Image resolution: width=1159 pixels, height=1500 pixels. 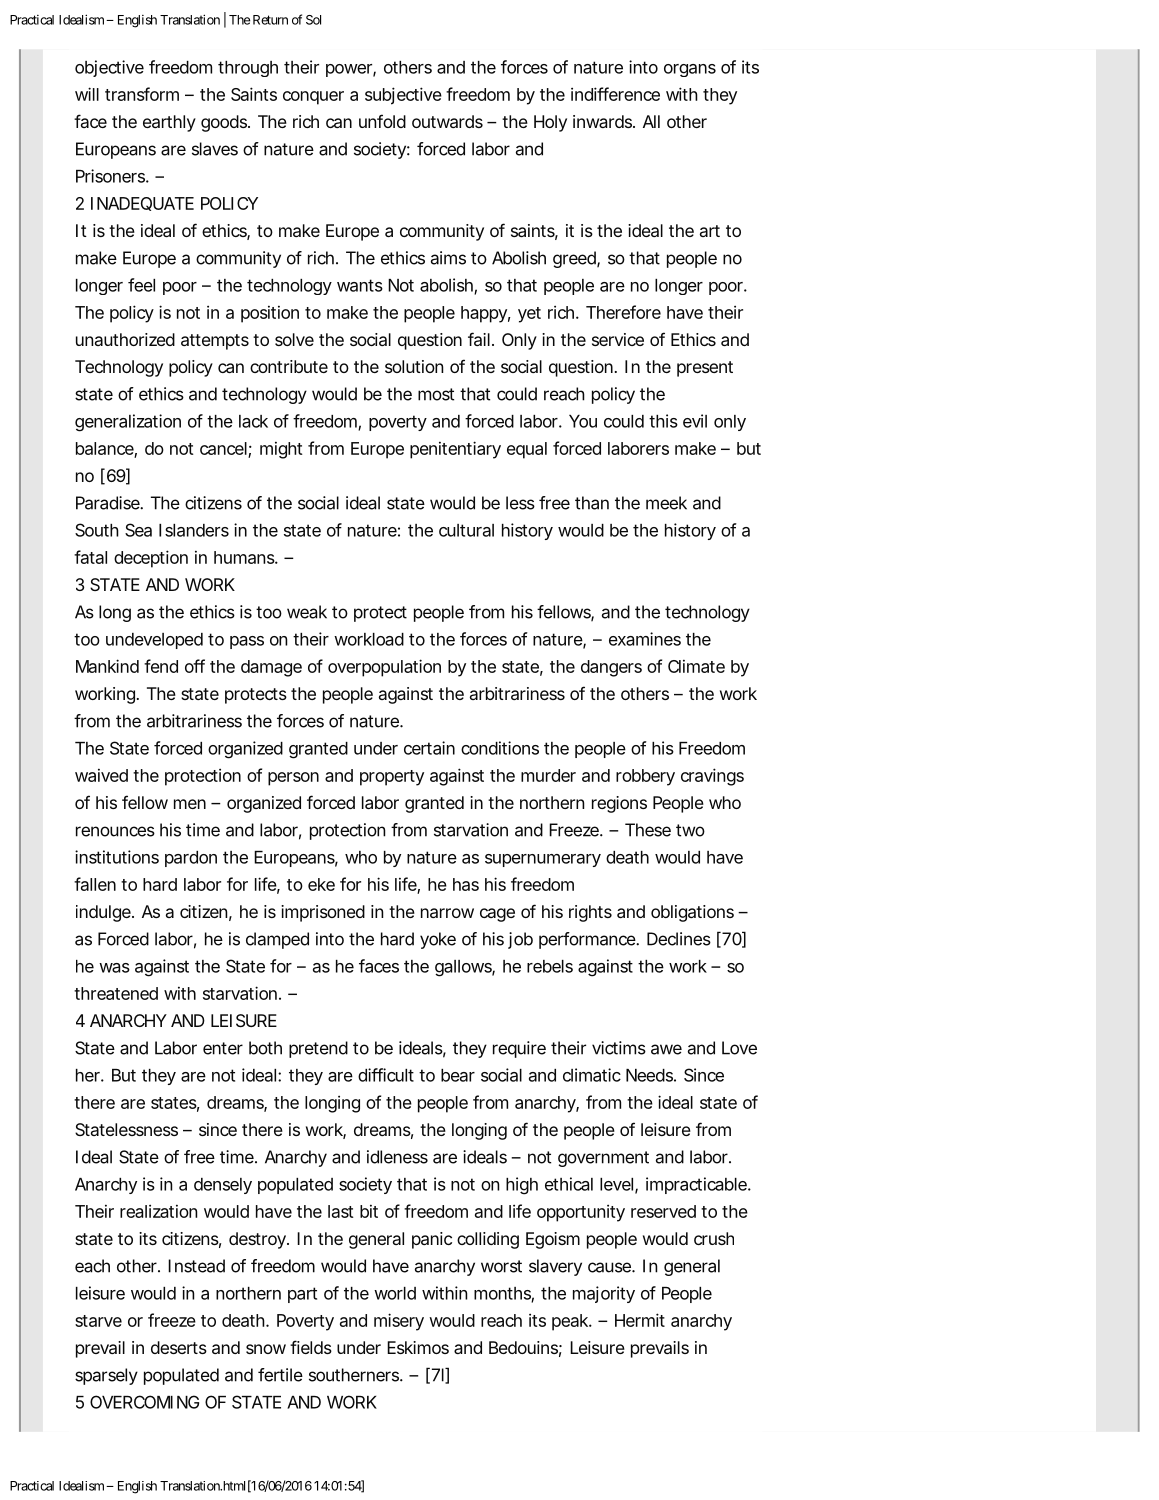 What do you see at coordinates (690, 70) in the image?
I see `organs` at bounding box center [690, 70].
